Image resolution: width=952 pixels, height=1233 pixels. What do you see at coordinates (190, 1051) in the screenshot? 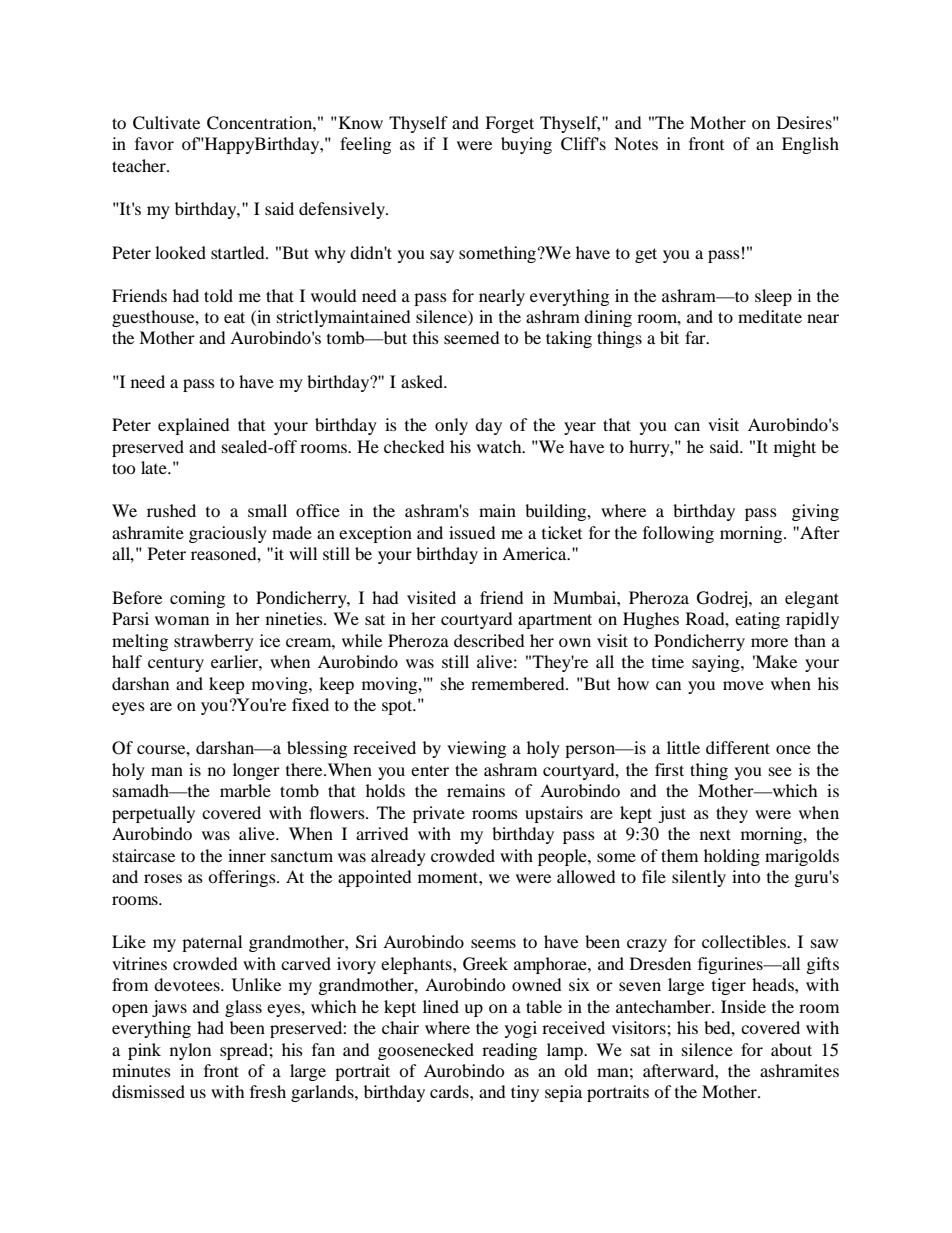
I see `nylon` at bounding box center [190, 1051].
